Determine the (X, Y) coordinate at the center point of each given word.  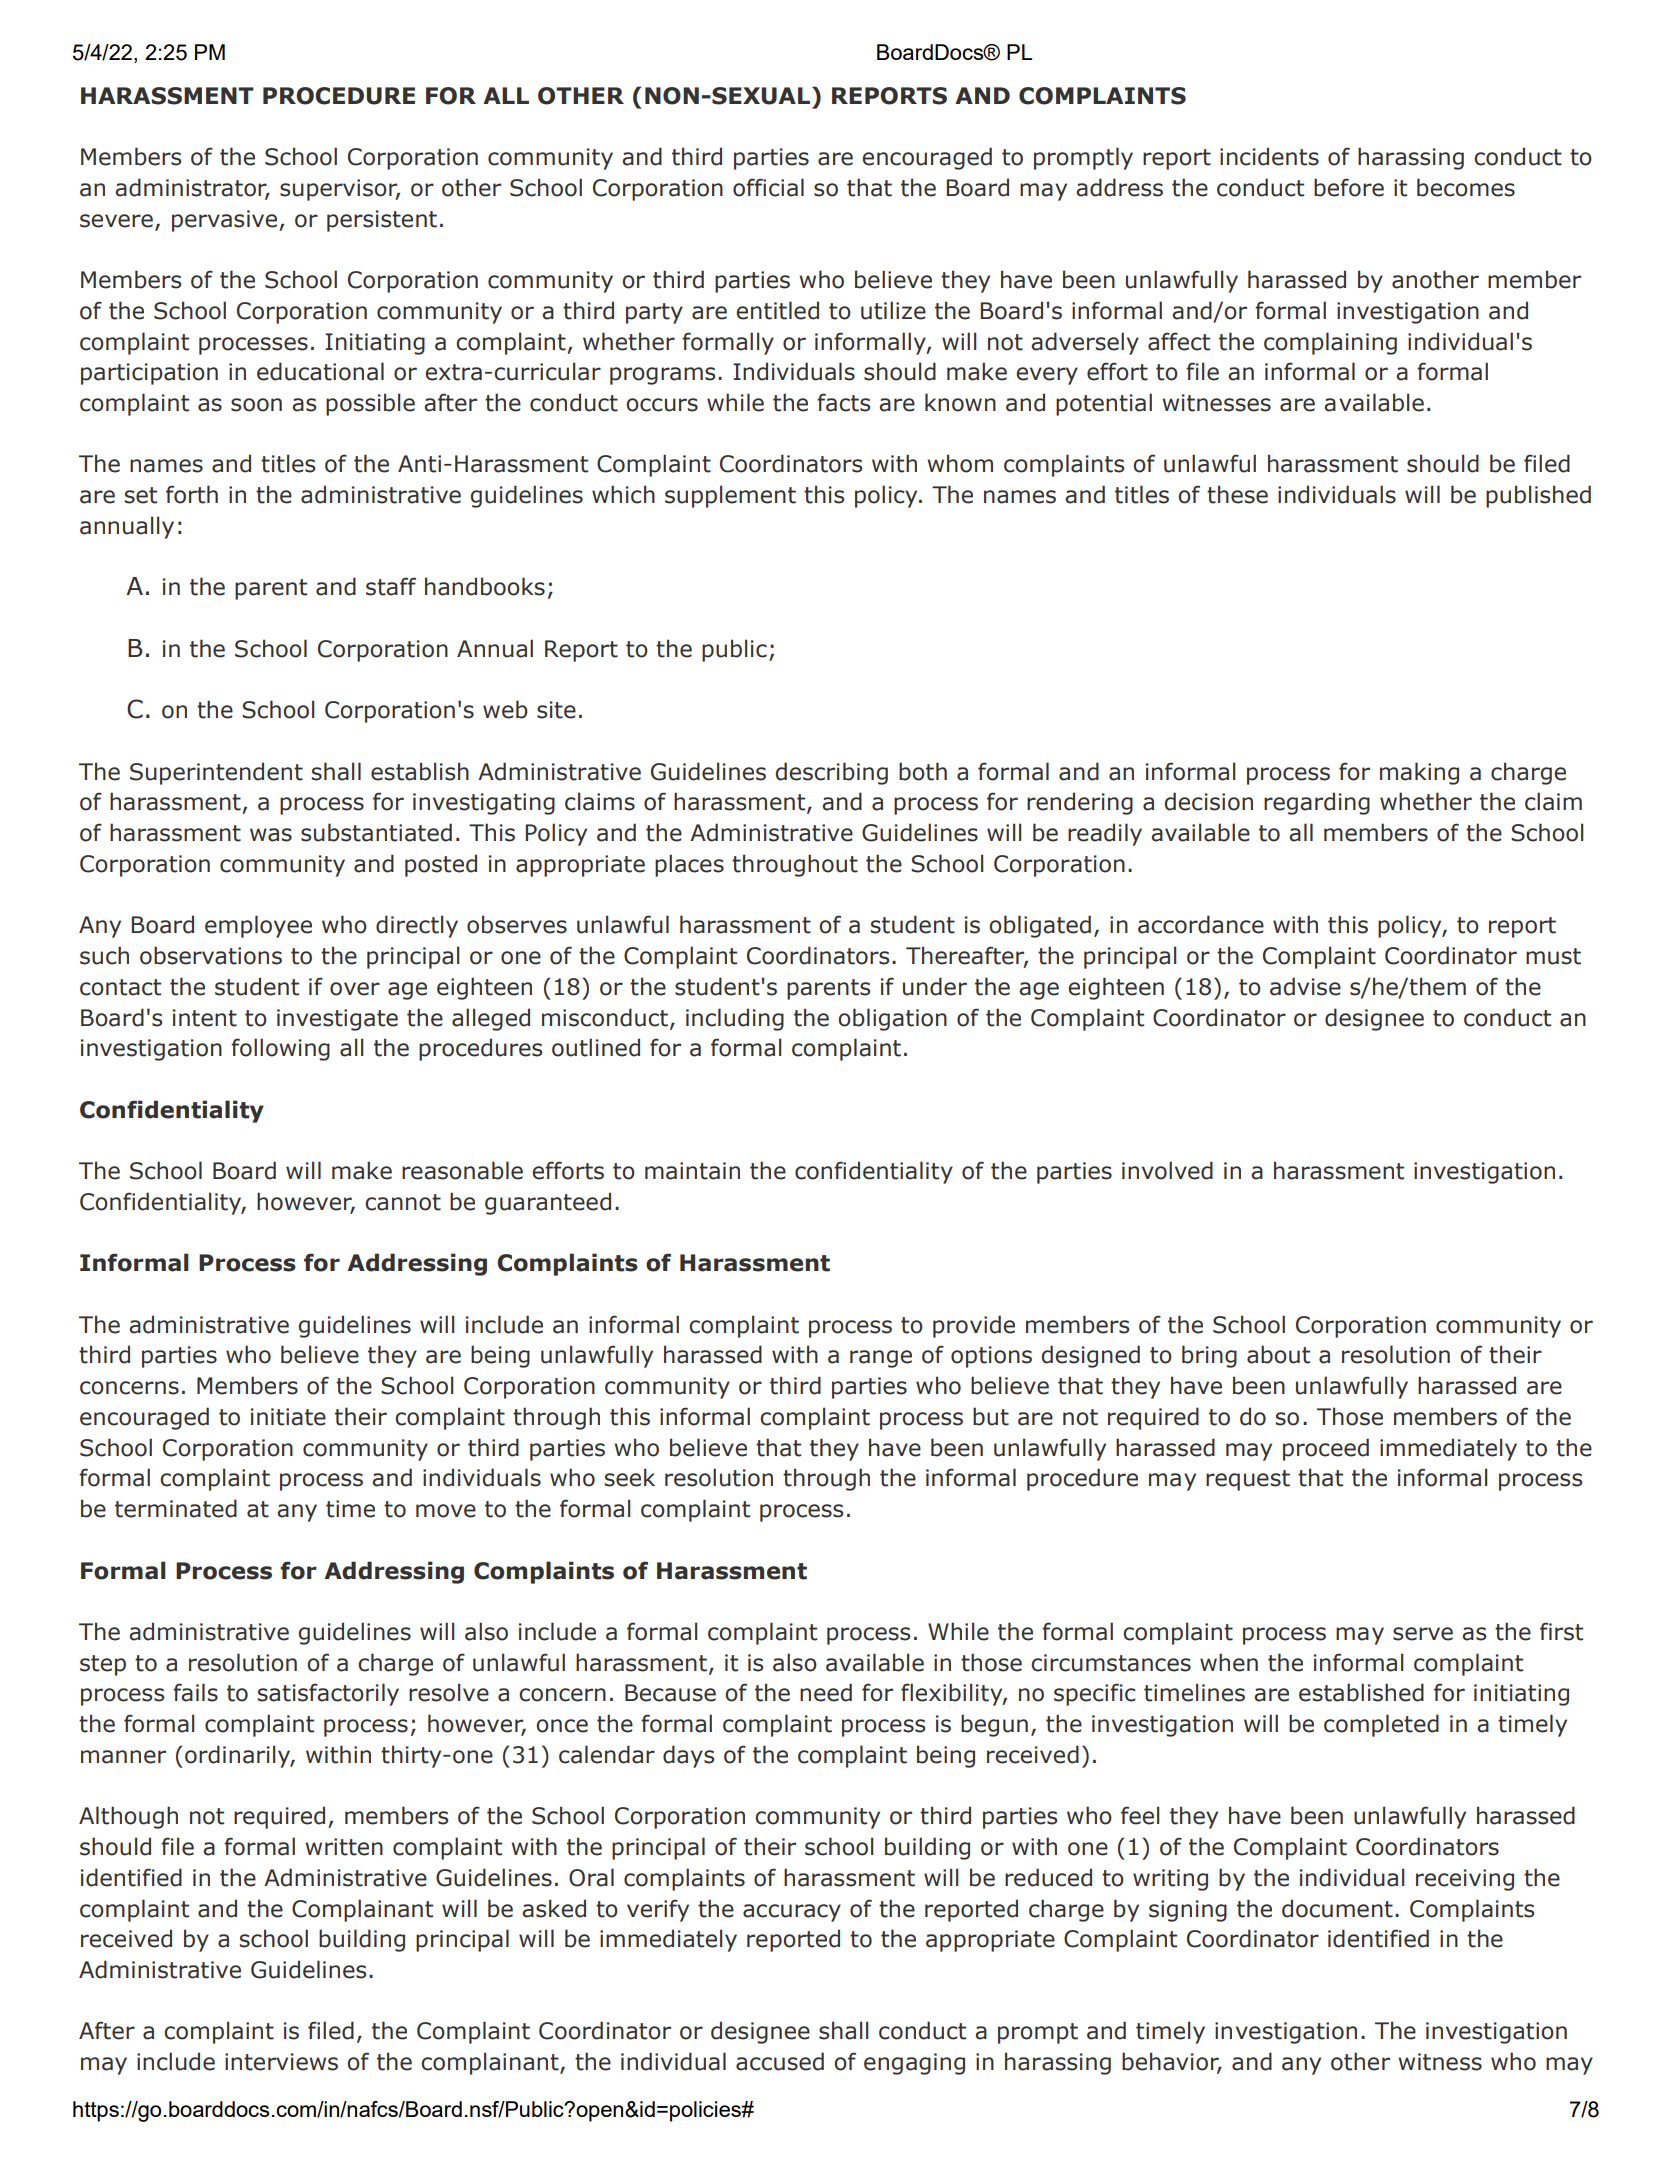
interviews (281, 2062)
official (768, 187)
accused (780, 2061)
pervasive (226, 221)
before (1349, 187)
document (1337, 1908)
